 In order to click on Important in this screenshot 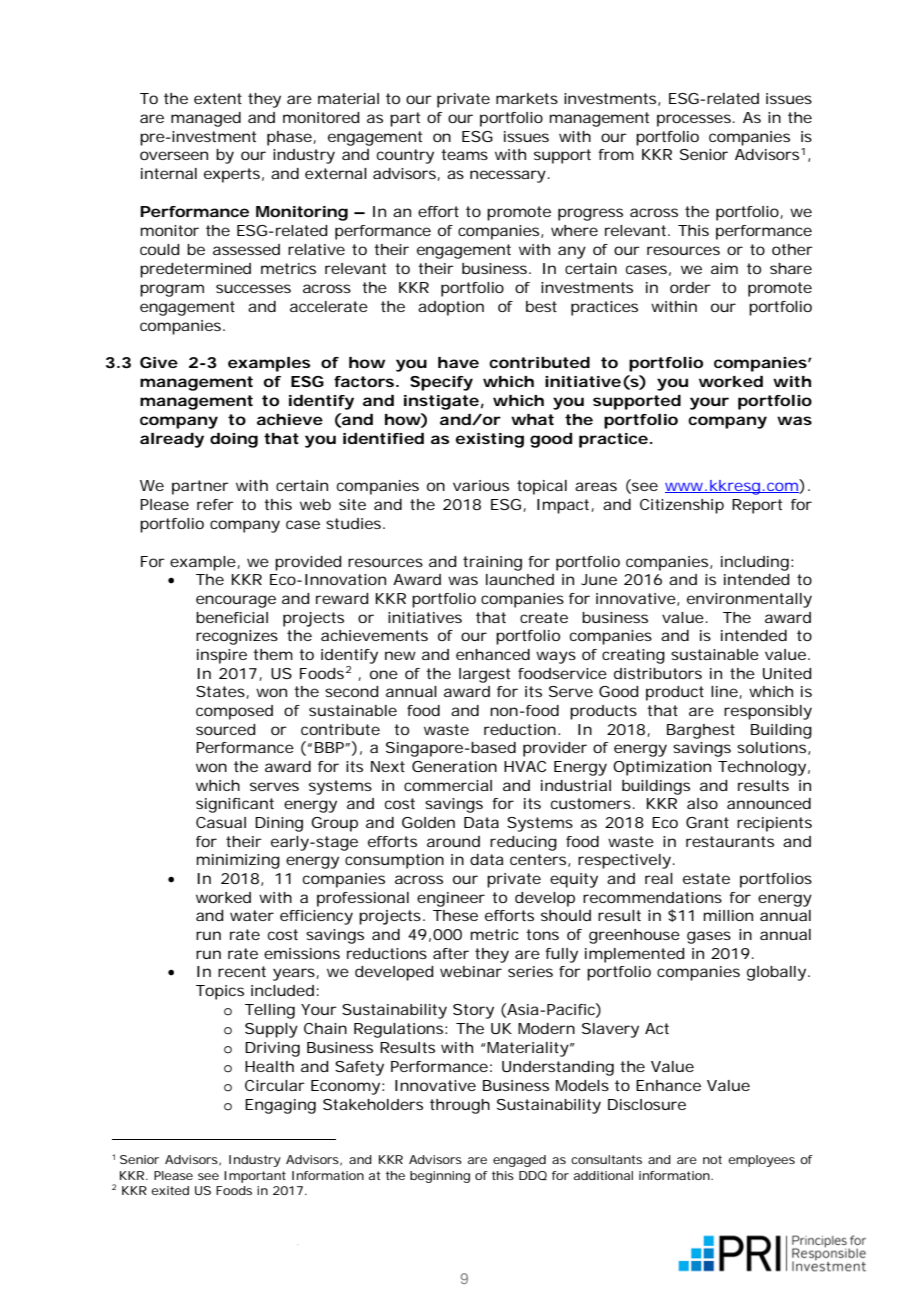, I will do `click(255, 1177)`.
